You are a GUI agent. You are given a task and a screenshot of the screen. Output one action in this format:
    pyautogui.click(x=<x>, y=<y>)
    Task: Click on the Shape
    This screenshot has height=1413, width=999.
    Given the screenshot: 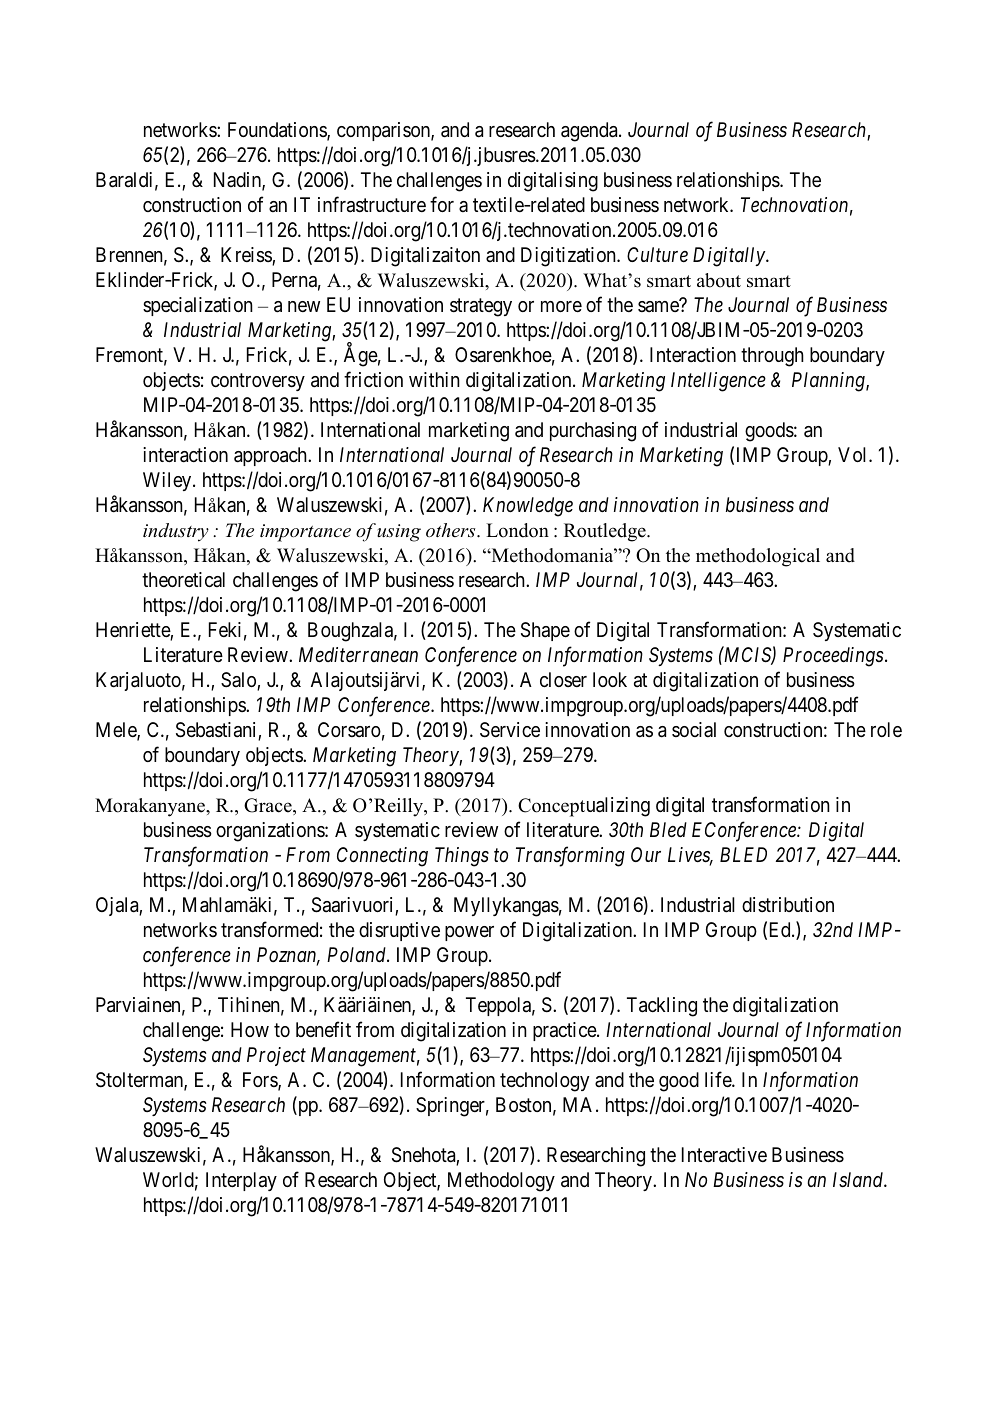 What is the action you would take?
    pyautogui.click(x=545, y=631)
